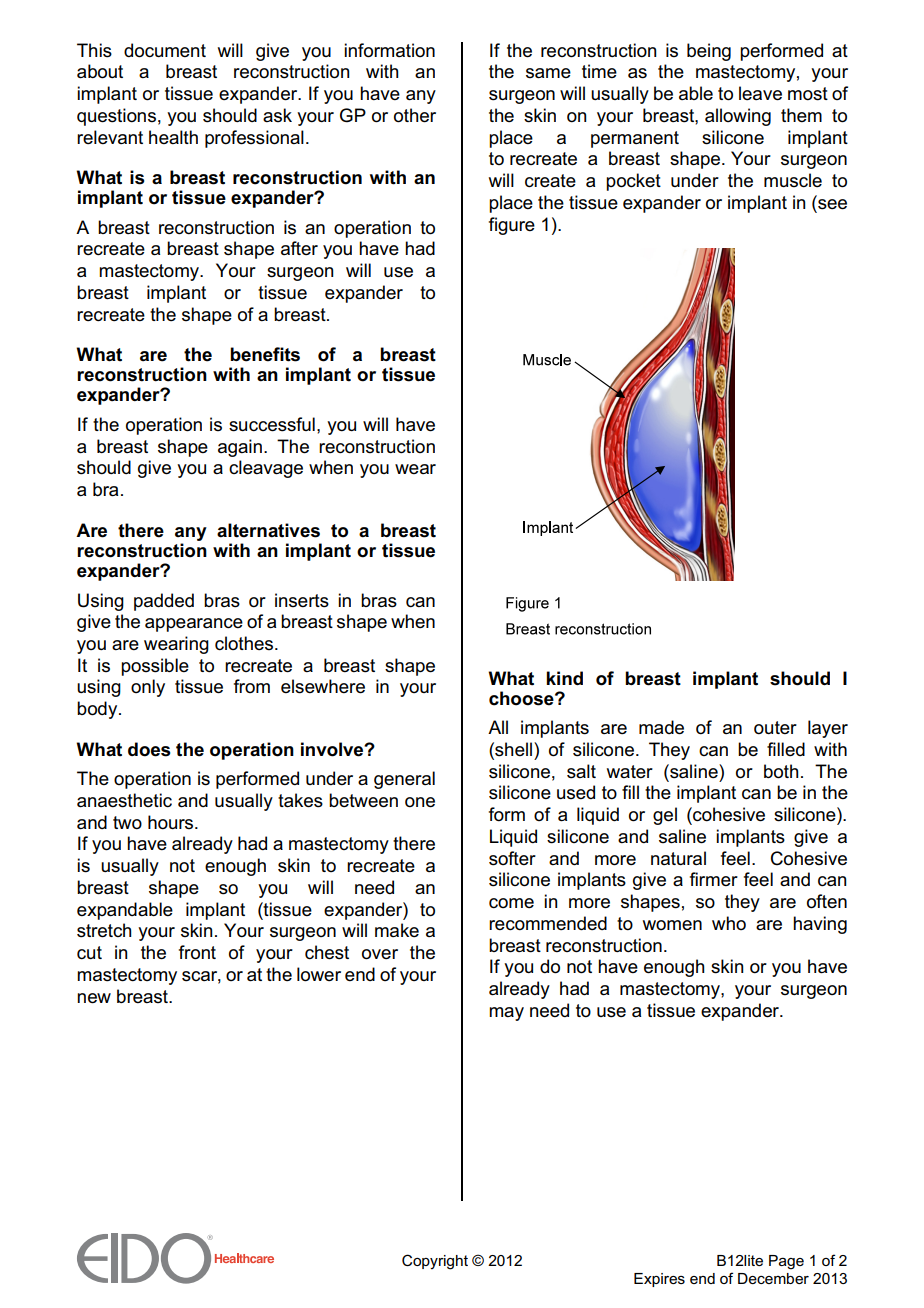 This document has width=924, height=1308. What do you see at coordinates (512, 226) in the document?
I see `figure` at bounding box center [512, 226].
